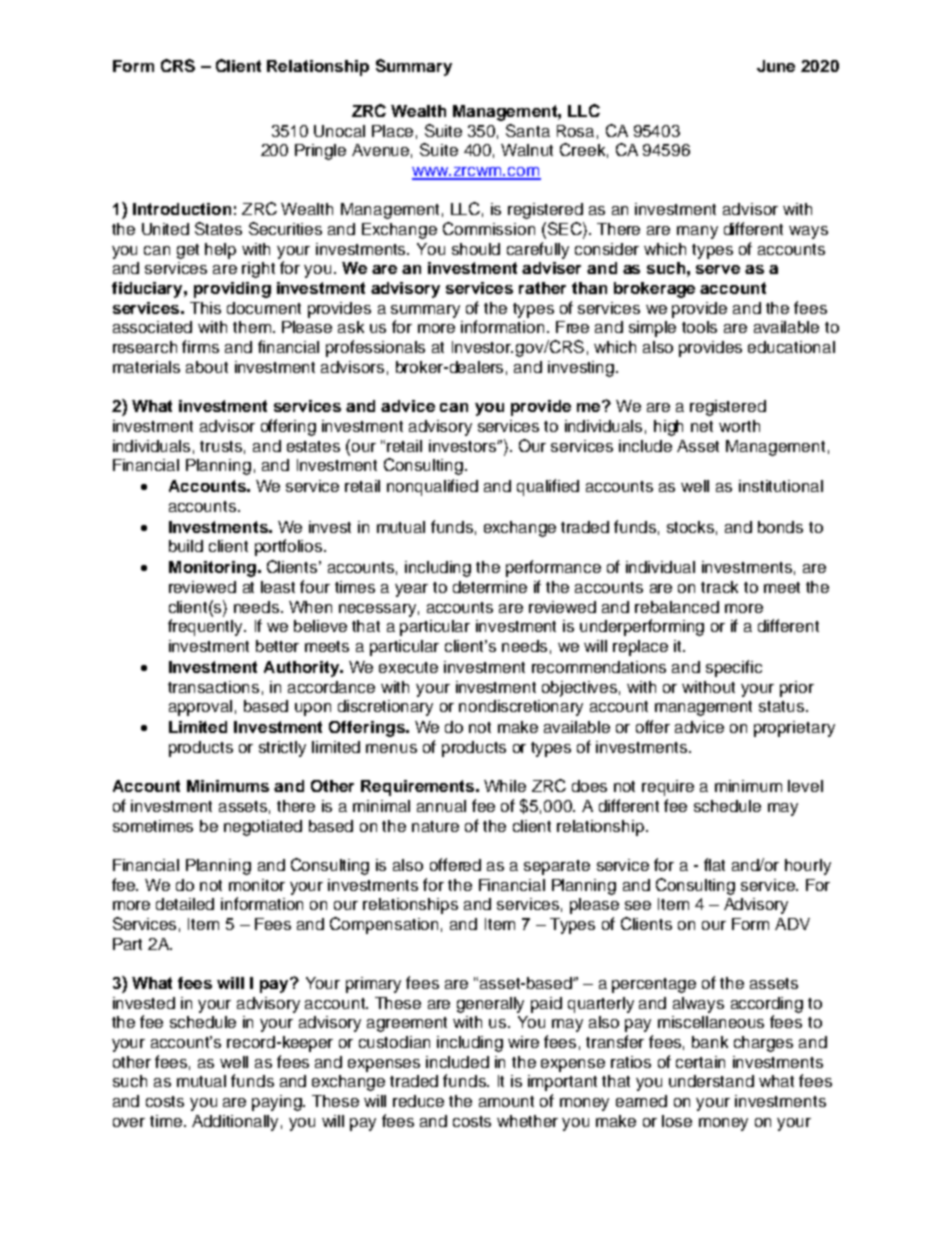 The image size is (952, 1233). What do you see at coordinates (263, 828) in the screenshot?
I see `negotiated` at bounding box center [263, 828].
